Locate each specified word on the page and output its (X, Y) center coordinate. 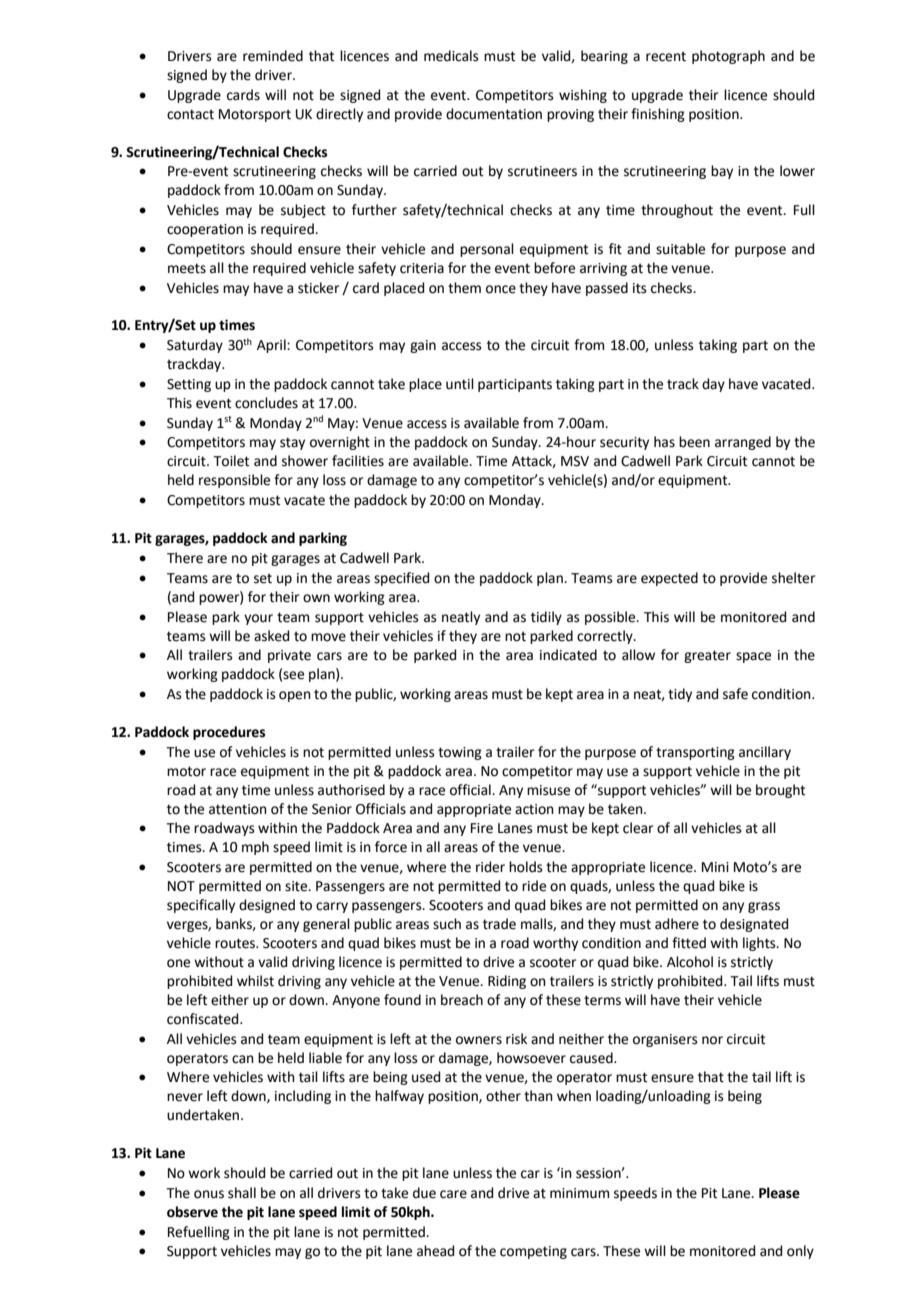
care (453, 1194)
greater (707, 656)
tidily (546, 618)
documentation (494, 114)
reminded (273, 56)
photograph (728, 57)
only (800, 1252)
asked (271, 636)
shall (242, 1193)
